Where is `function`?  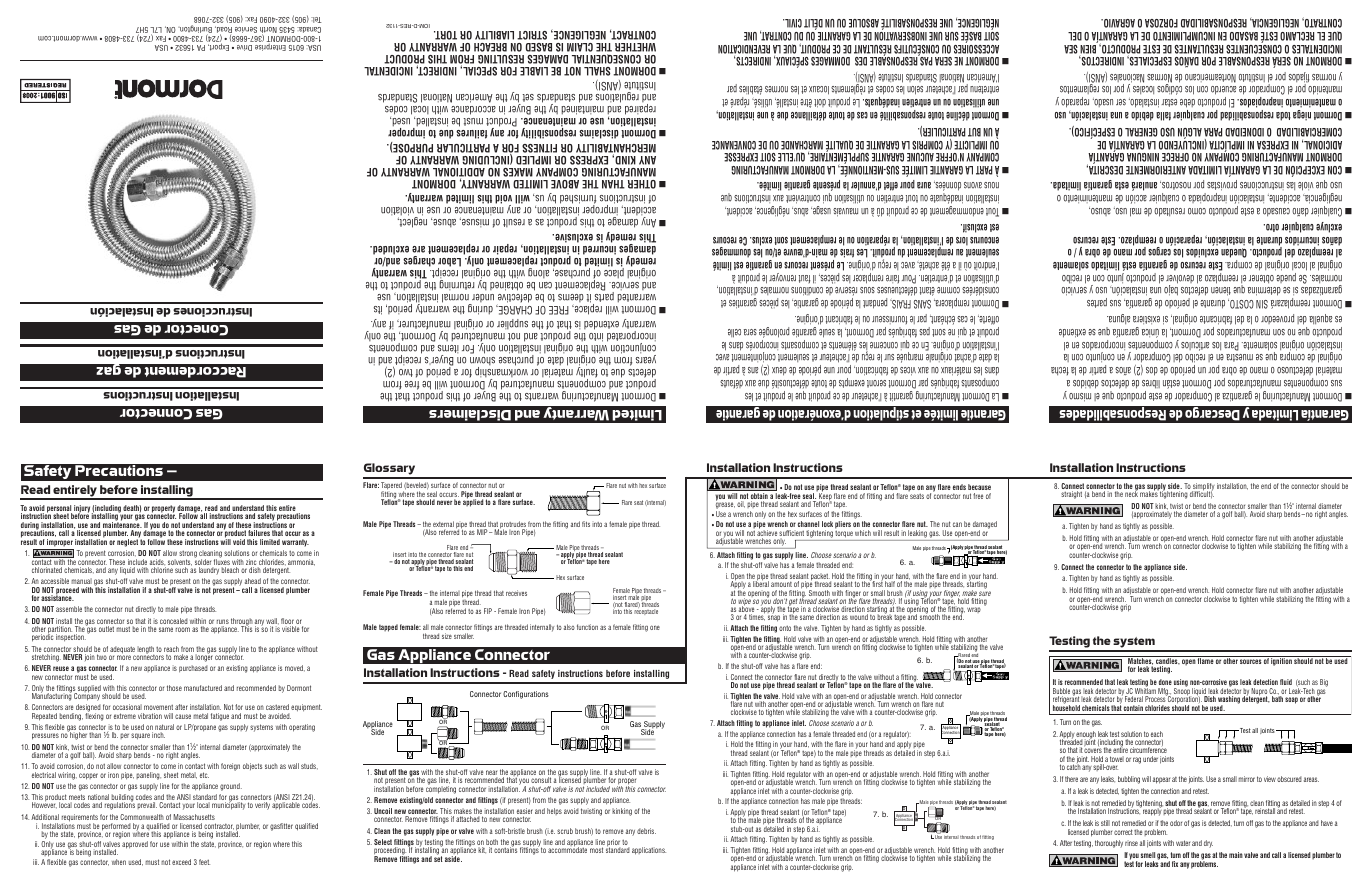 function is located at coordinates (587, 627).
